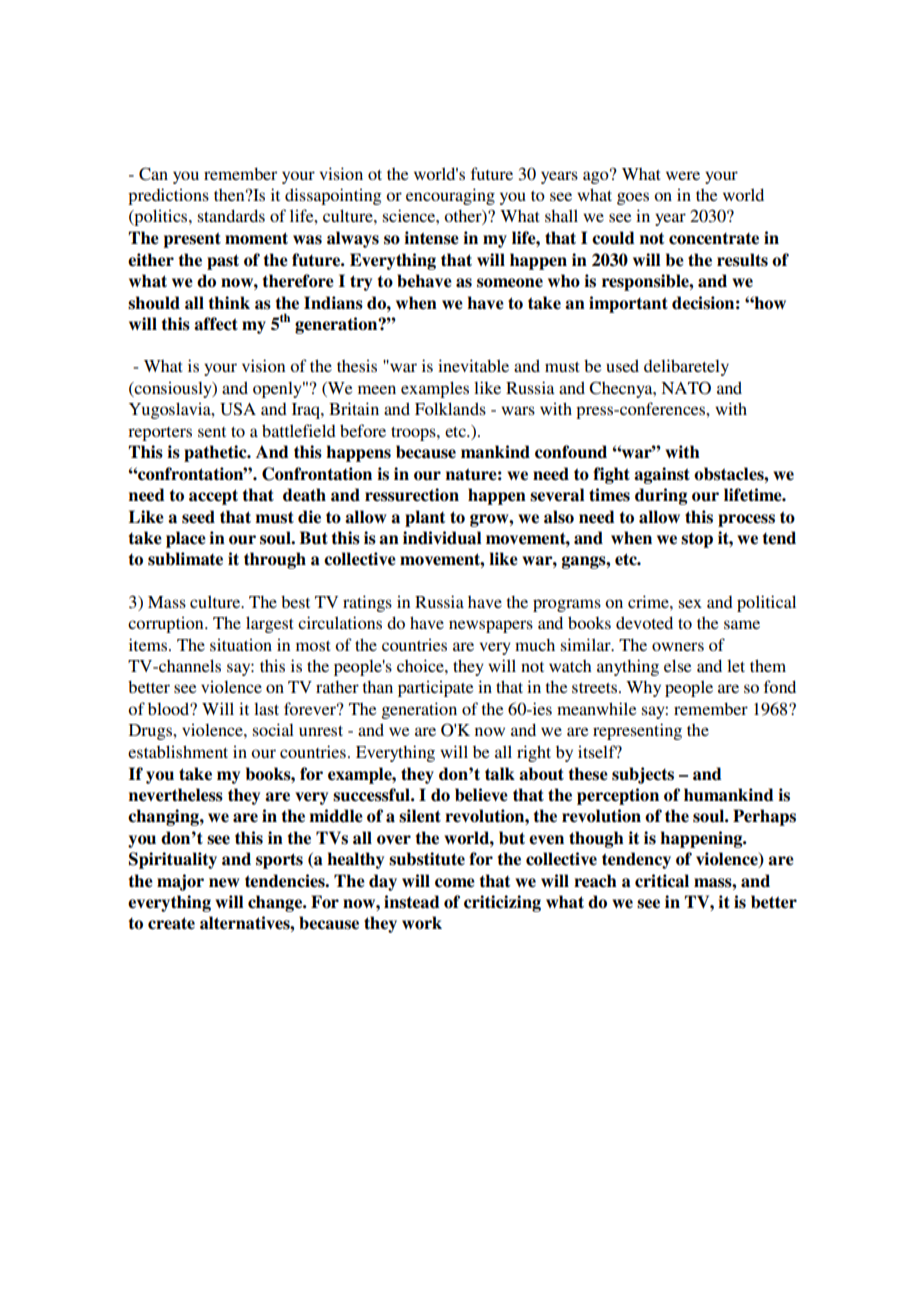  I want to click on standards, so click(231, 215).
